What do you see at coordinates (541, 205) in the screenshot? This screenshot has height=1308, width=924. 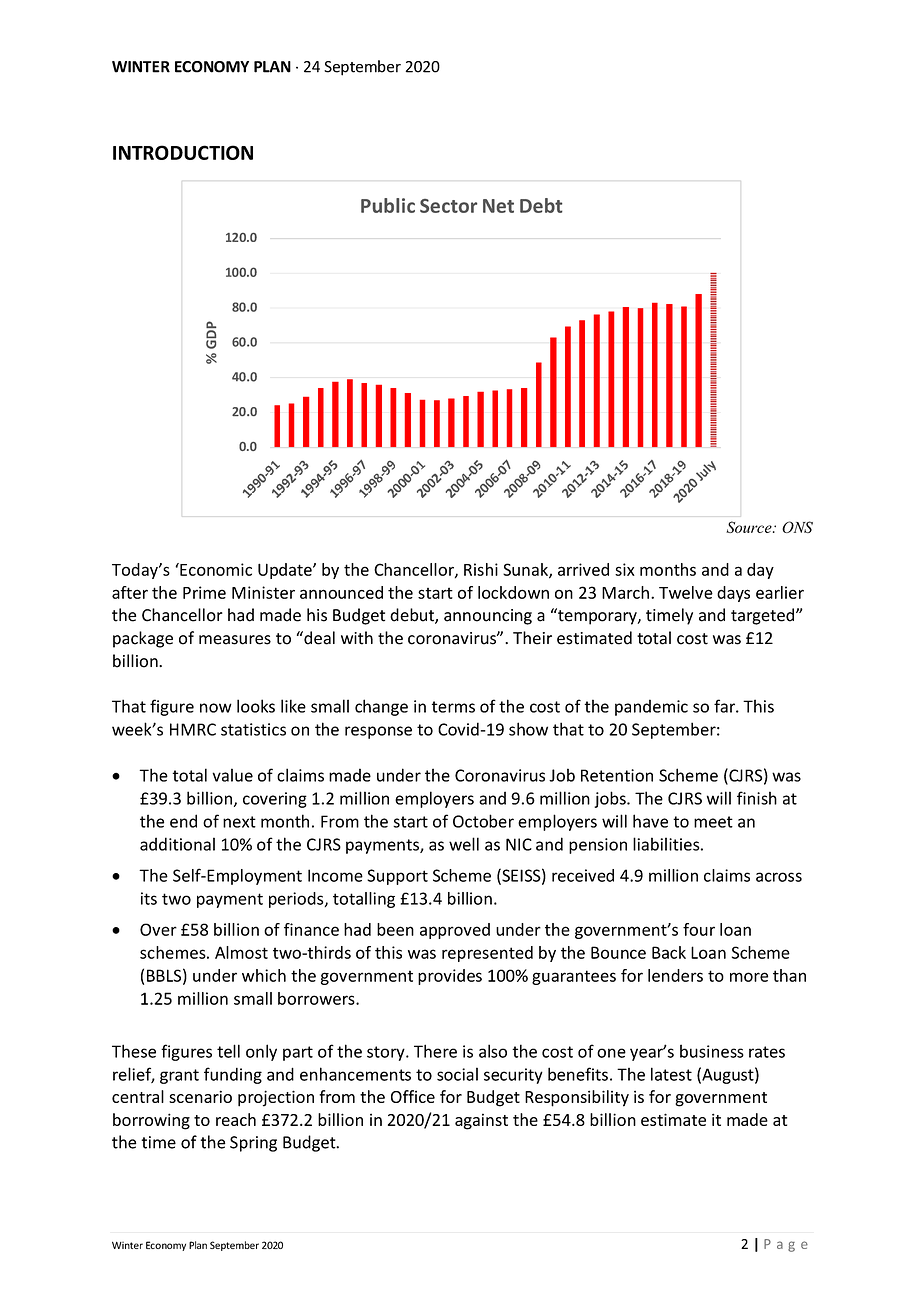 I see `Debt` at bounding box center [541, 205].
